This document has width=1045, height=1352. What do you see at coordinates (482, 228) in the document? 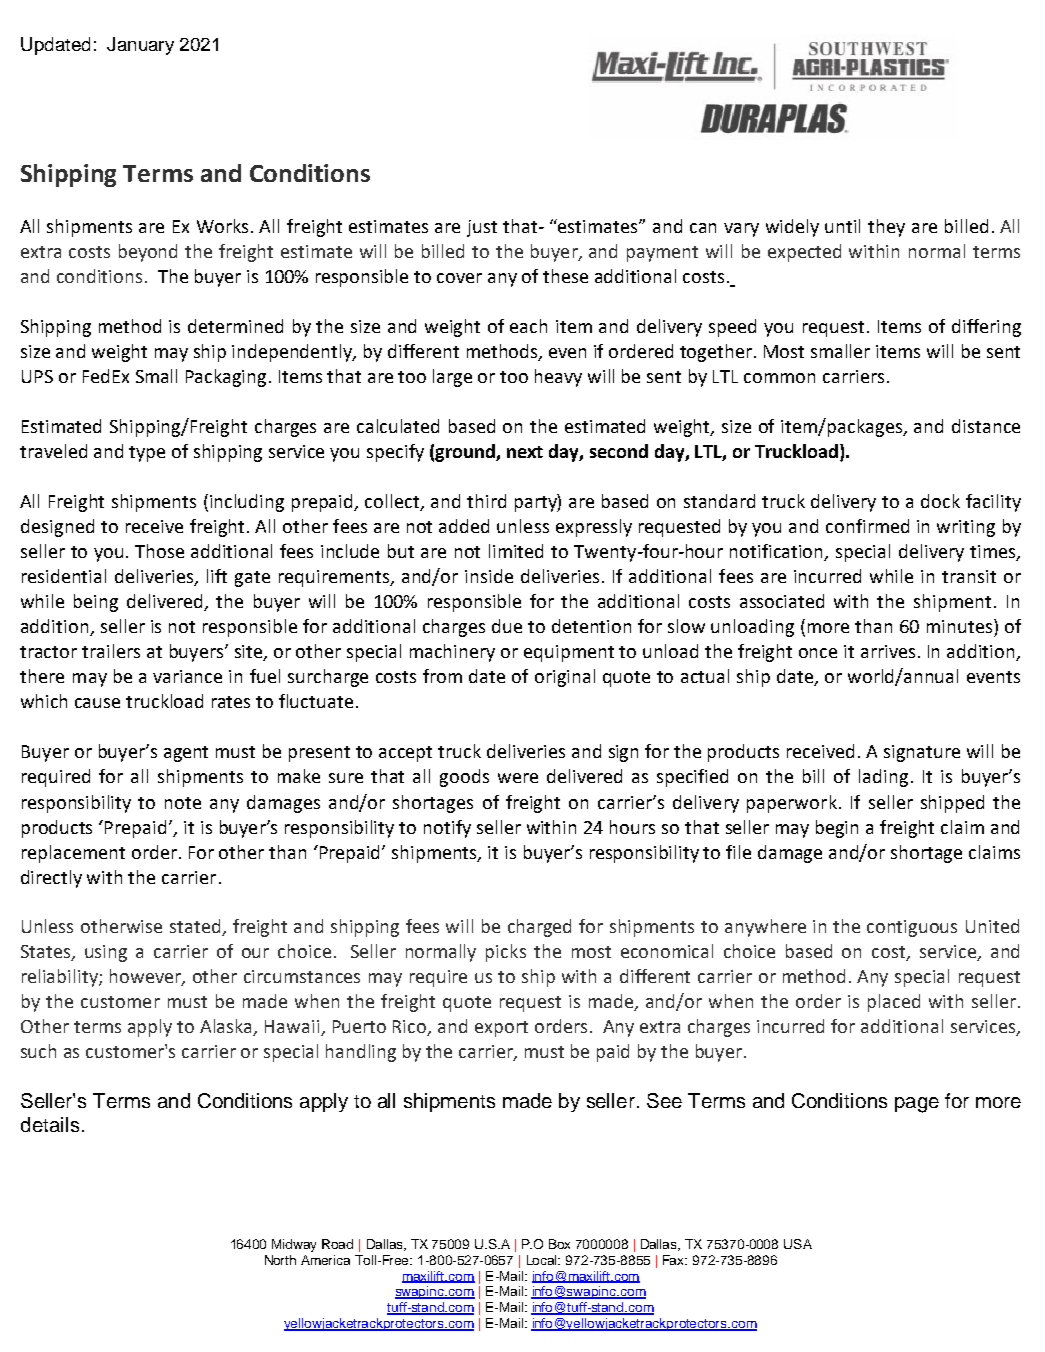
I see `just` at bounding box center [482, 228].
